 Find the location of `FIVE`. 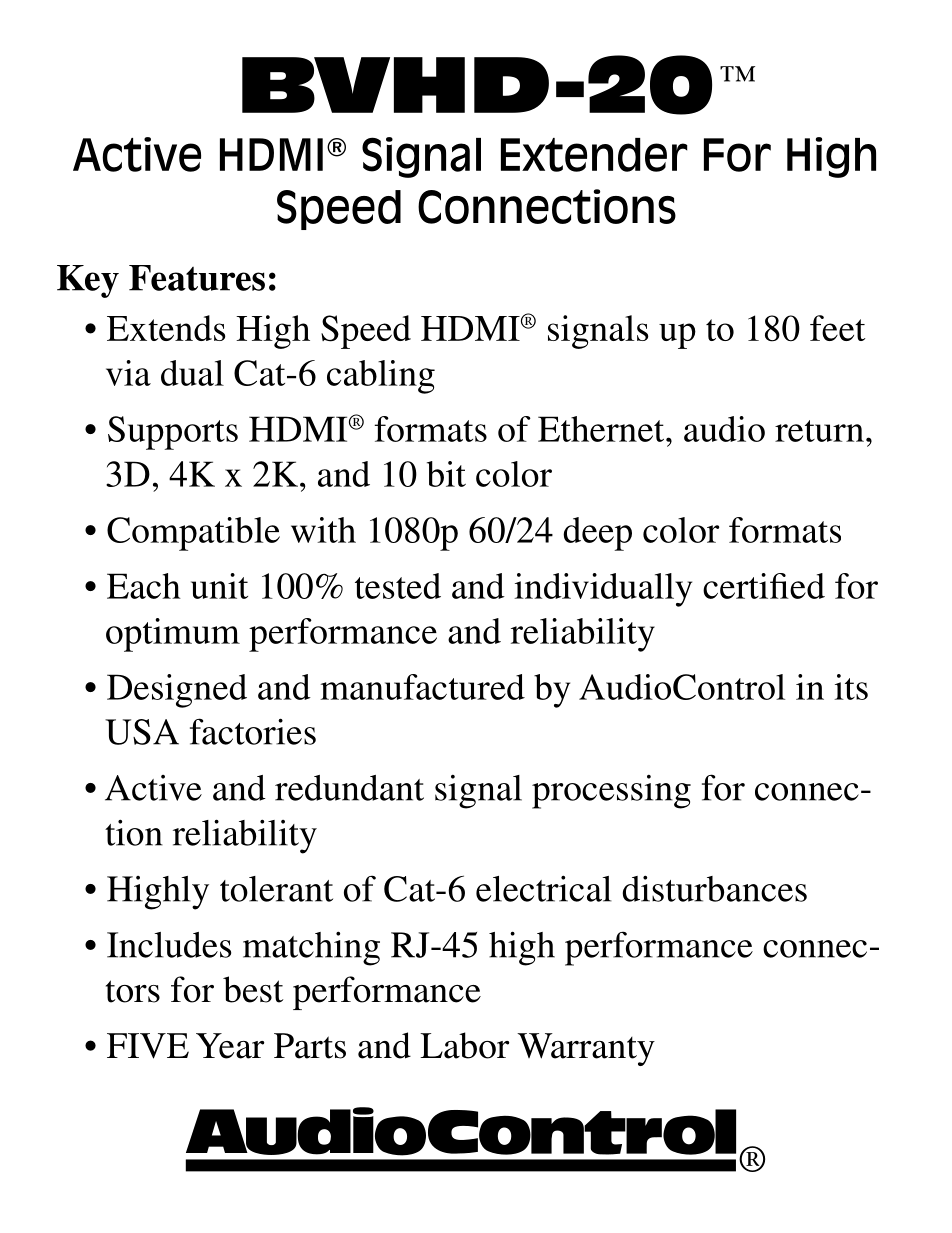

FIVE is located at coordinates (148, 1046).
